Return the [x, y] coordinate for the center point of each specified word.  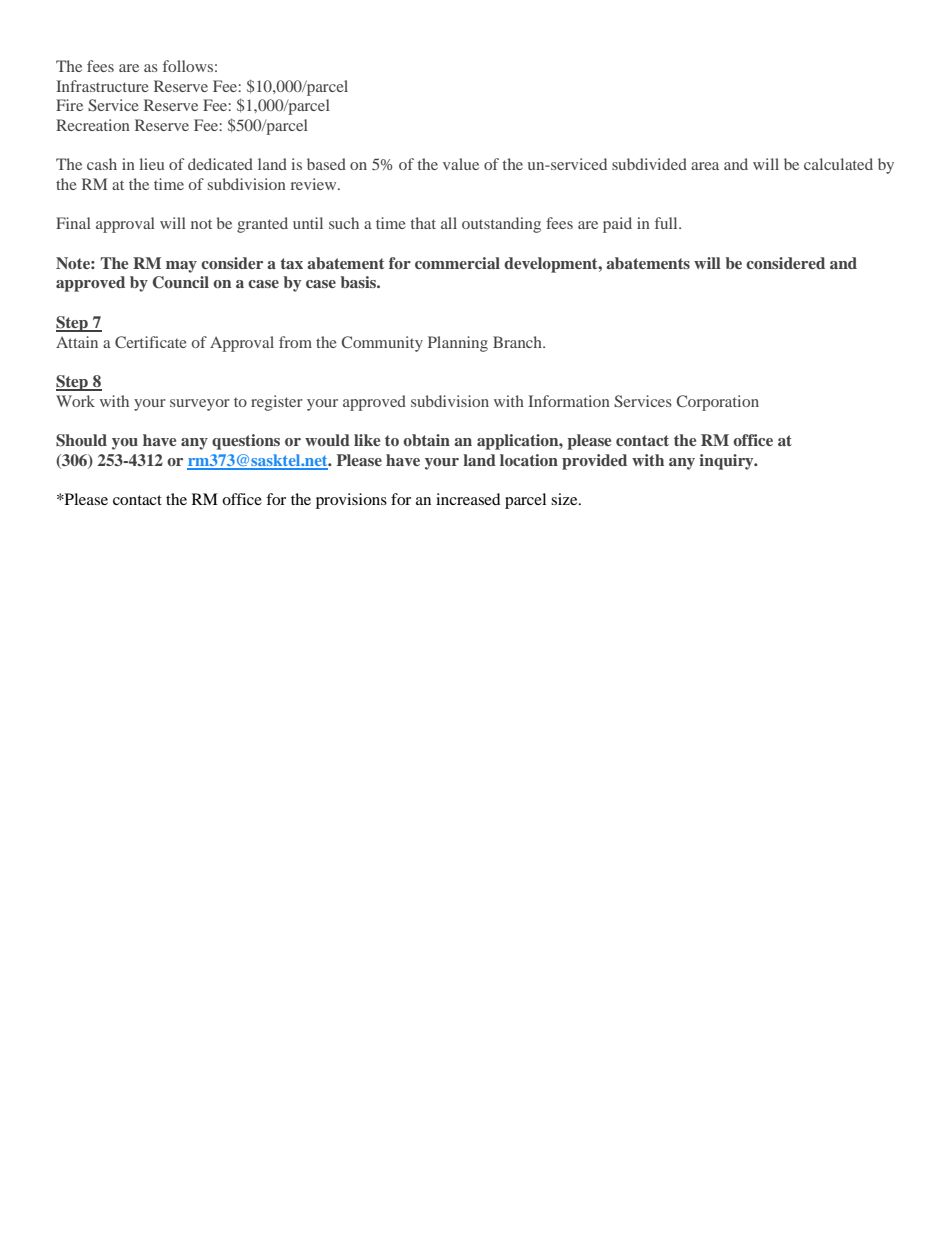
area [705, 166]
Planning [458, 344]
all [449, 223]
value [461, 164]
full [667, 223]
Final [73, 223]
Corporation [717, 403]
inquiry [727, 462]
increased [468, 499]
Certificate [151, 342]
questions [246, 442]
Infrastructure [102, 86]
